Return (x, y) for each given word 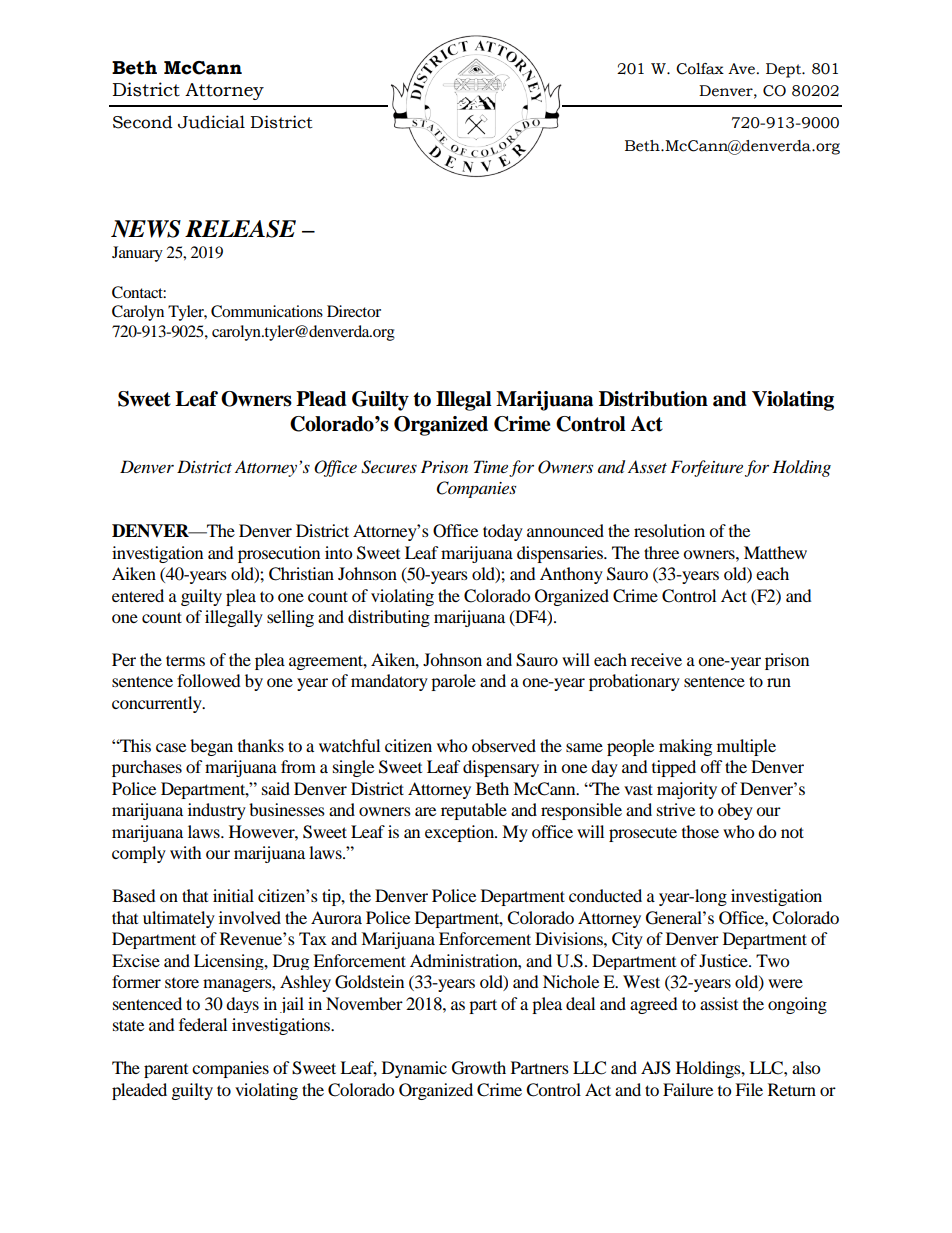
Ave (741, 69)
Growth (479, 1068)
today (503, 532)
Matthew (775, 552)
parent (166, 1071)
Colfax (700, 69)
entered (138, 595)
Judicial (211, 122)
